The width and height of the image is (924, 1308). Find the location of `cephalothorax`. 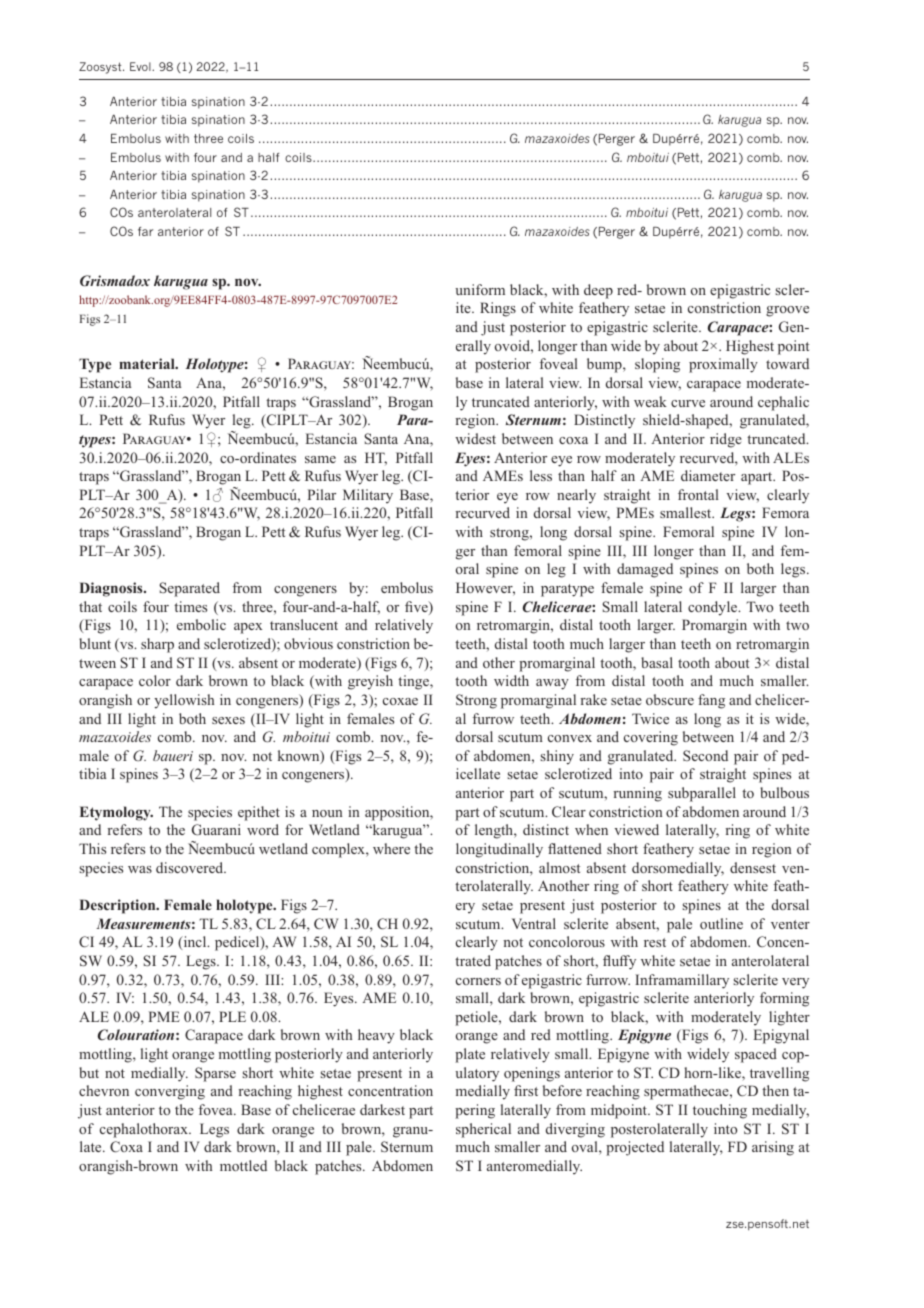

cephalothorax is located at coordinates (145, 1130).
